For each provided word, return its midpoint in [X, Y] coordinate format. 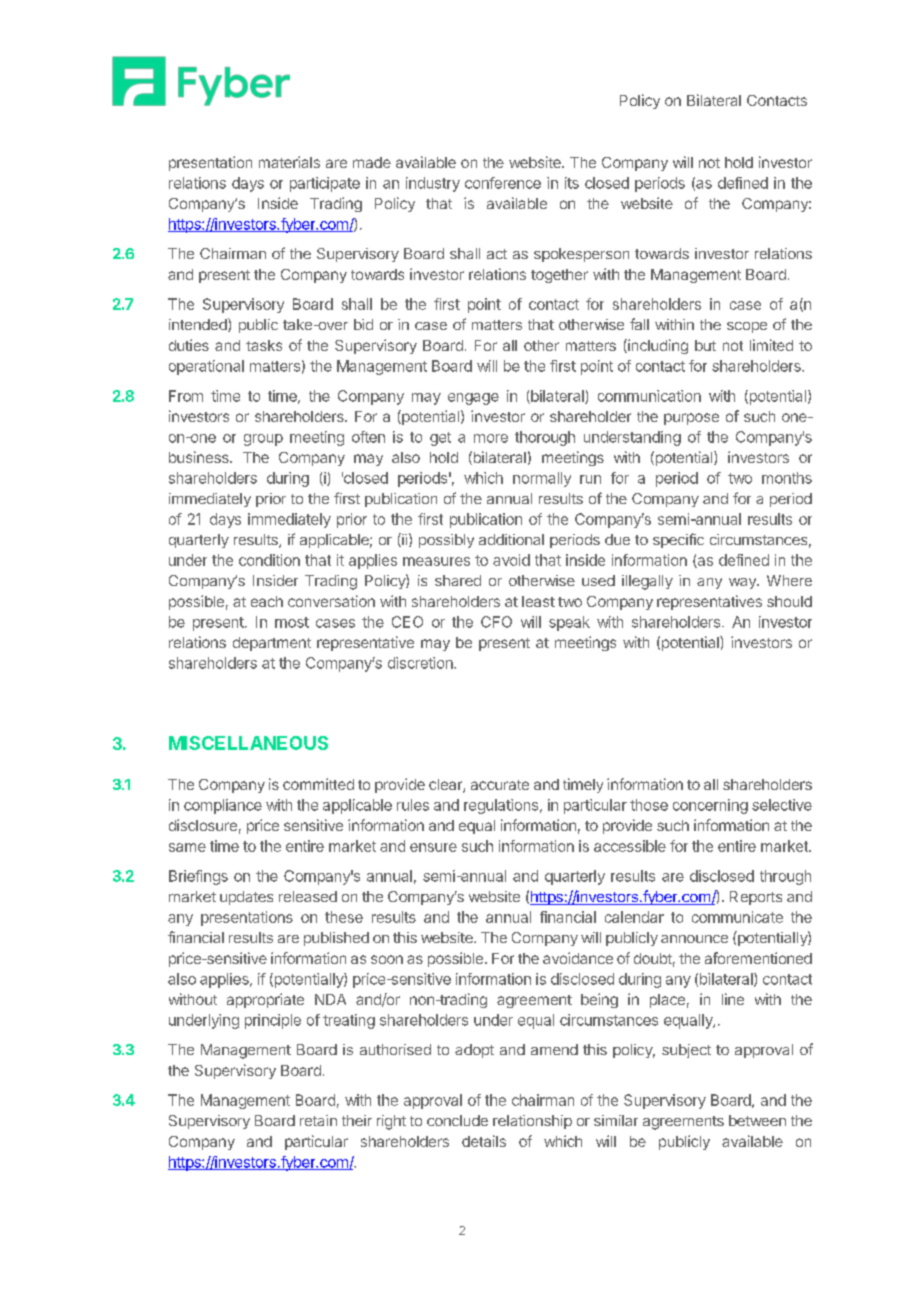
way [743, 583]
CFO [496, 622]
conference [503, 183]
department [272, 644]
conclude [457, 1120]
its [572, 183]
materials [289, 162]
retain [318, 1120]
